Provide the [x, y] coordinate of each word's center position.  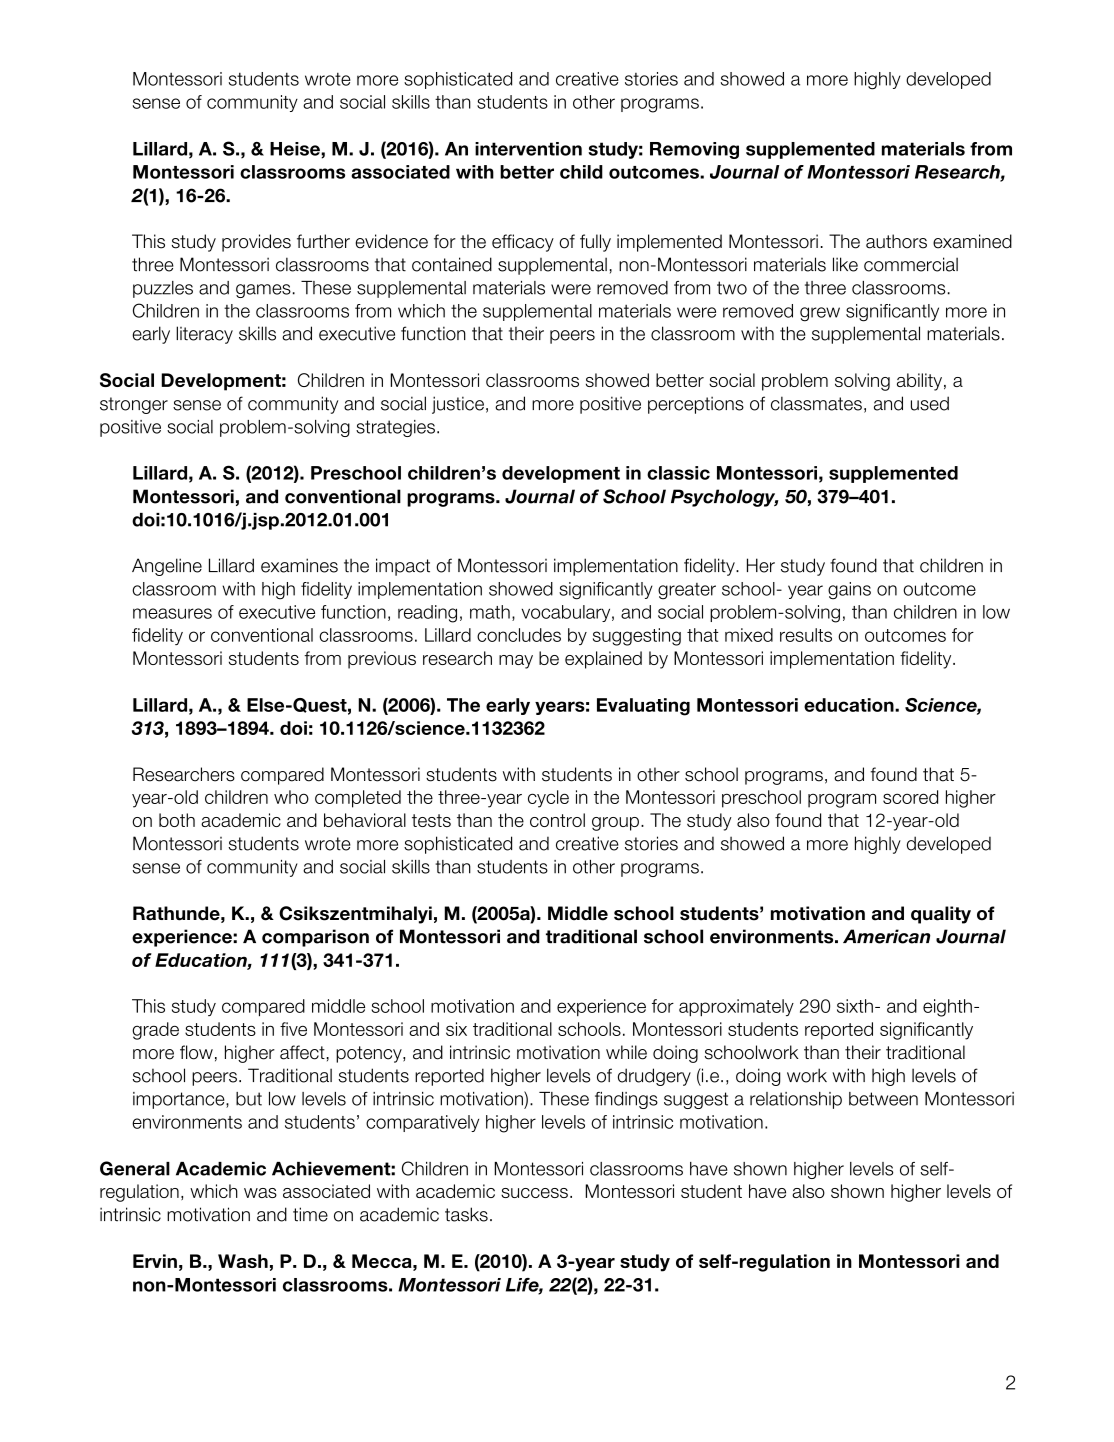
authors [896, 241]
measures [172, 613]
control [557, 820]
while [626, 1052]
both [177, 820]
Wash [243, 1261]
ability [919, 382]
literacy [204, 335]
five [293, 1029]
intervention [528, 149]
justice [458, 405]
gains [849, 591]
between [883, 1099]
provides [256, 243]
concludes [519, 635]
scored [910, 797]
